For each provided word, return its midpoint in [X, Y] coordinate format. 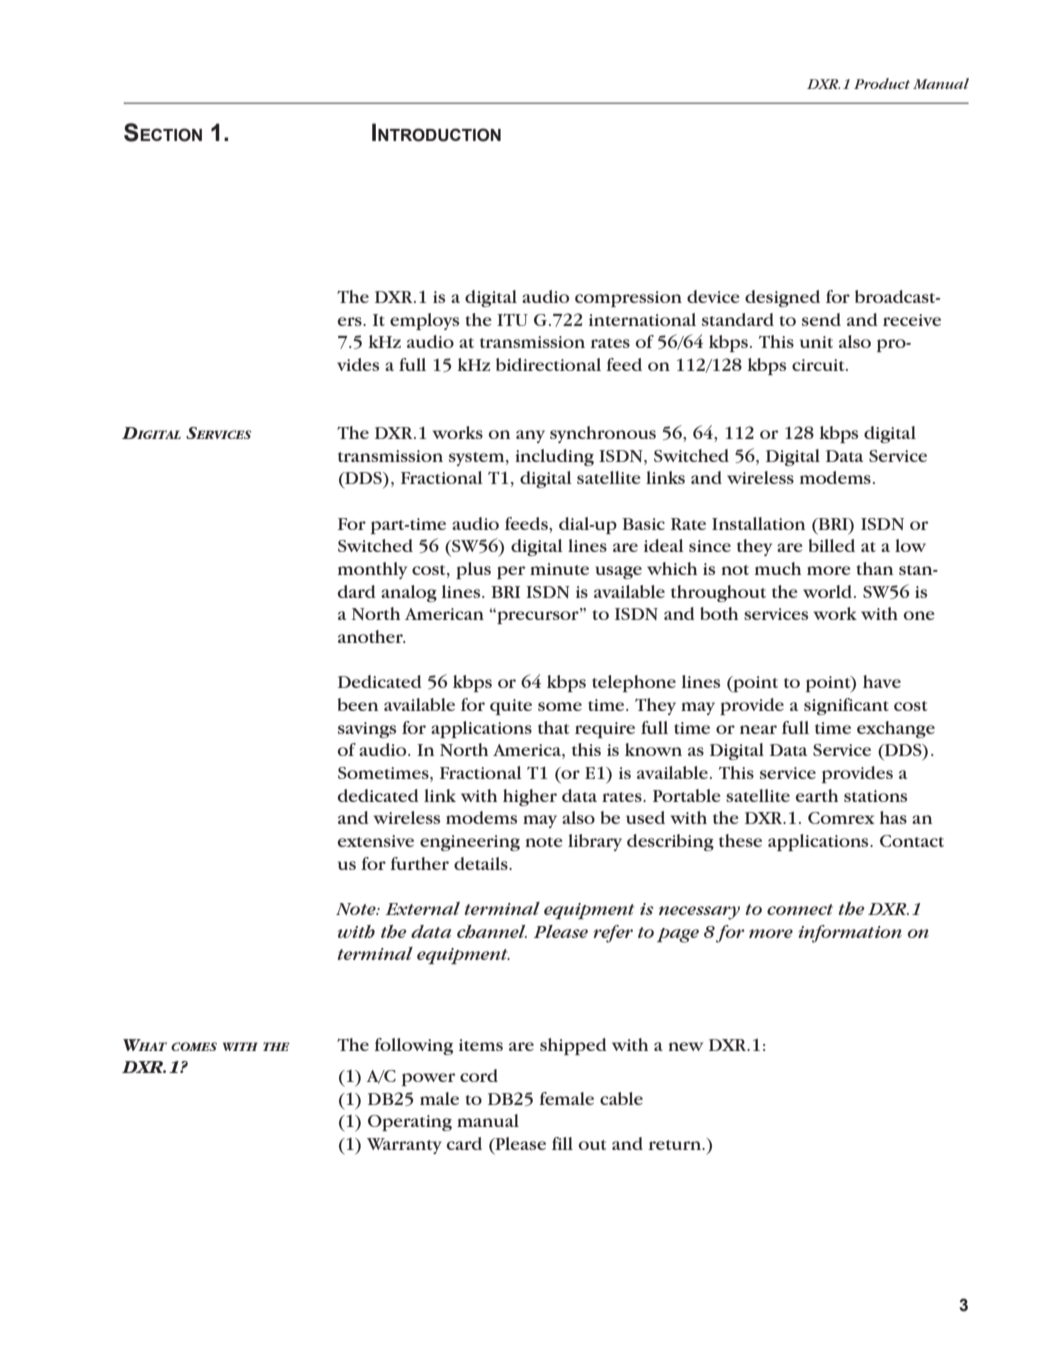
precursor [538, 616]
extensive [376, 841]
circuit [819, 365]
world [827, 591]
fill [562, 1143]
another [371, 636]
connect [800, 909]
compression [628, 299]
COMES [194, 1046]
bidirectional [548, 364]
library [595, 842]
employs [424, 321]
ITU [512, 320]
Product [882, 83]
